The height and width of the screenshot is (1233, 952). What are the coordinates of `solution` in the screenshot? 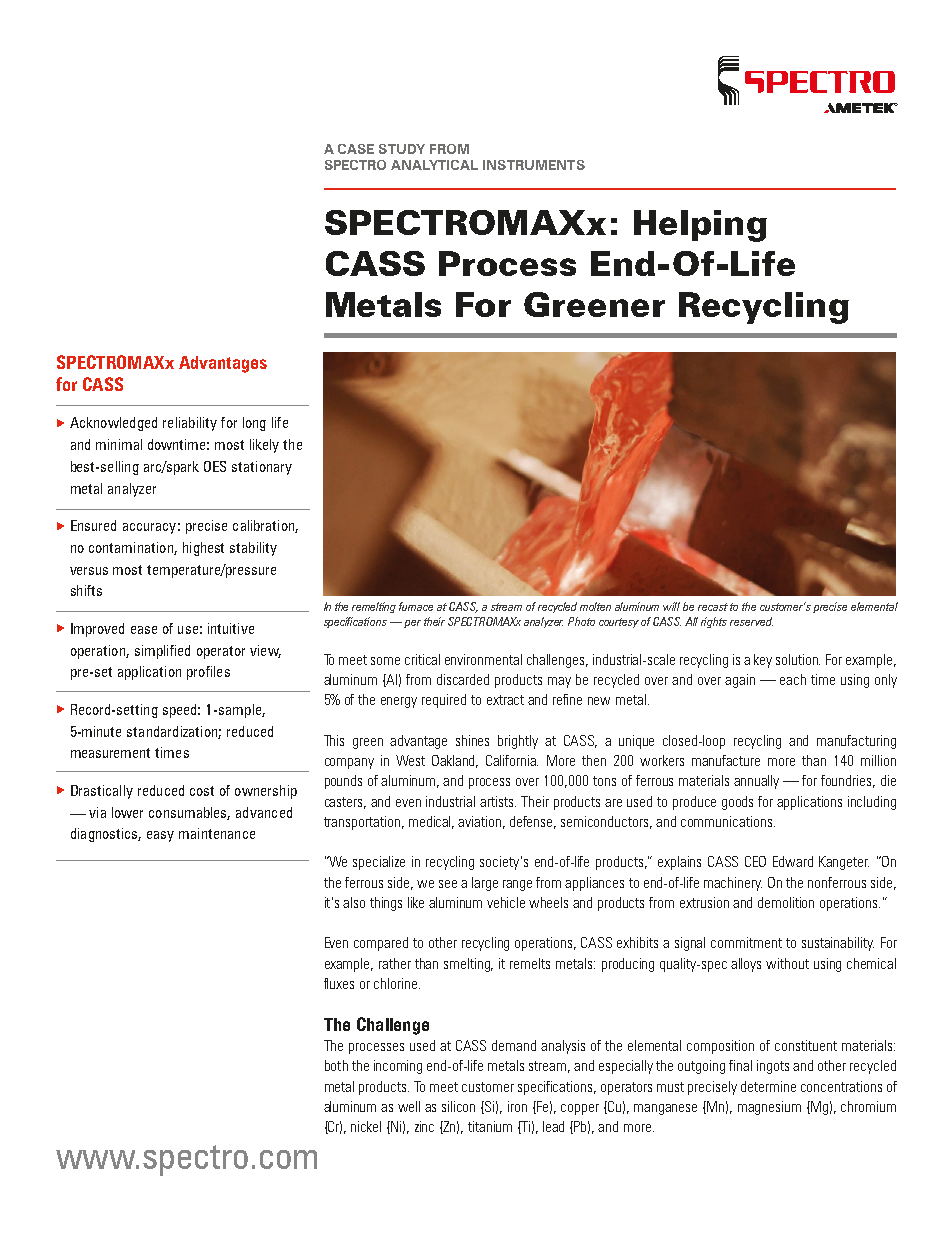 It's located at (798, 659).
